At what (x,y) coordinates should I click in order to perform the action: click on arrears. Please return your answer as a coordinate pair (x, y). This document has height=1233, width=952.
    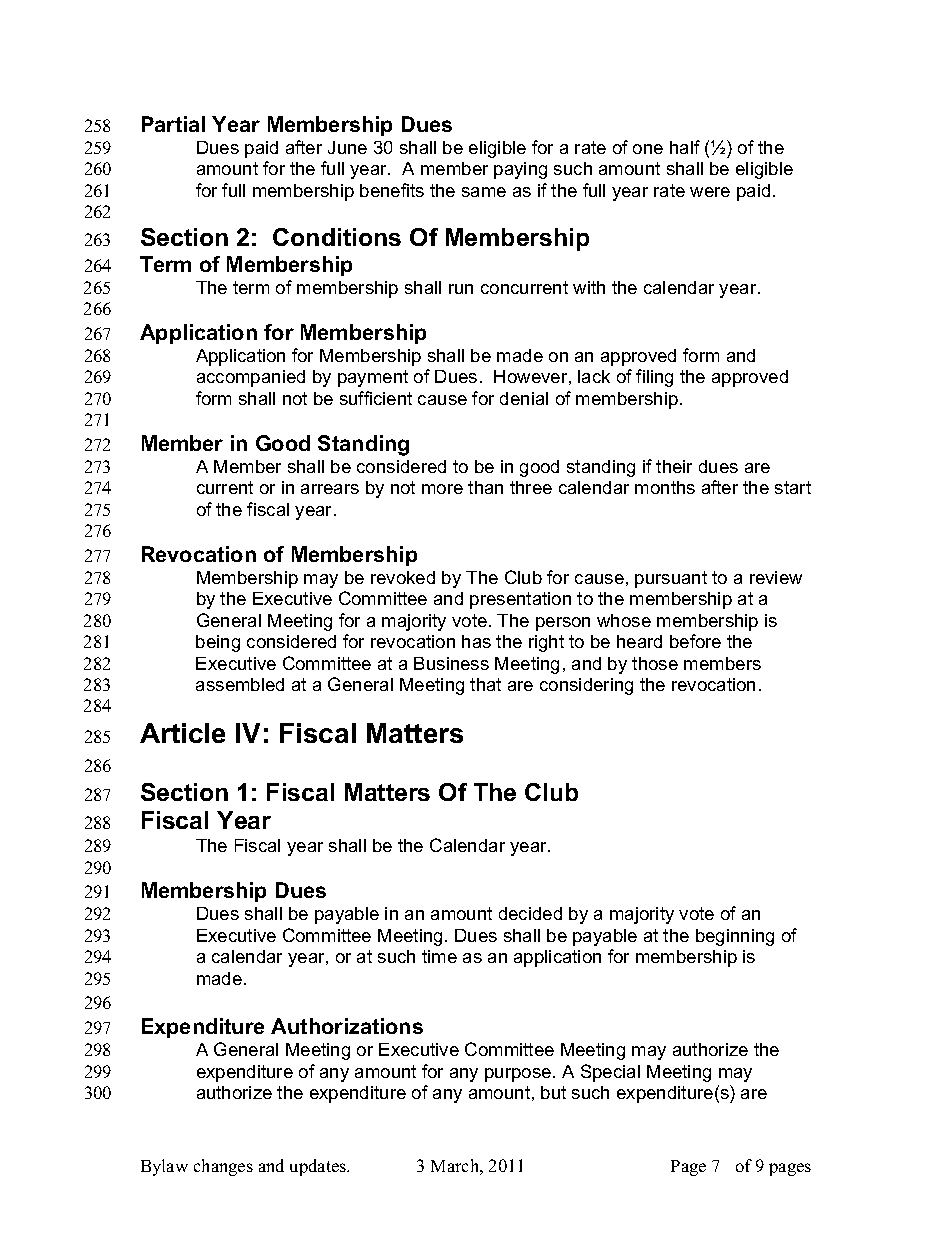
    Looking at the image, I should click on (330, 489).
